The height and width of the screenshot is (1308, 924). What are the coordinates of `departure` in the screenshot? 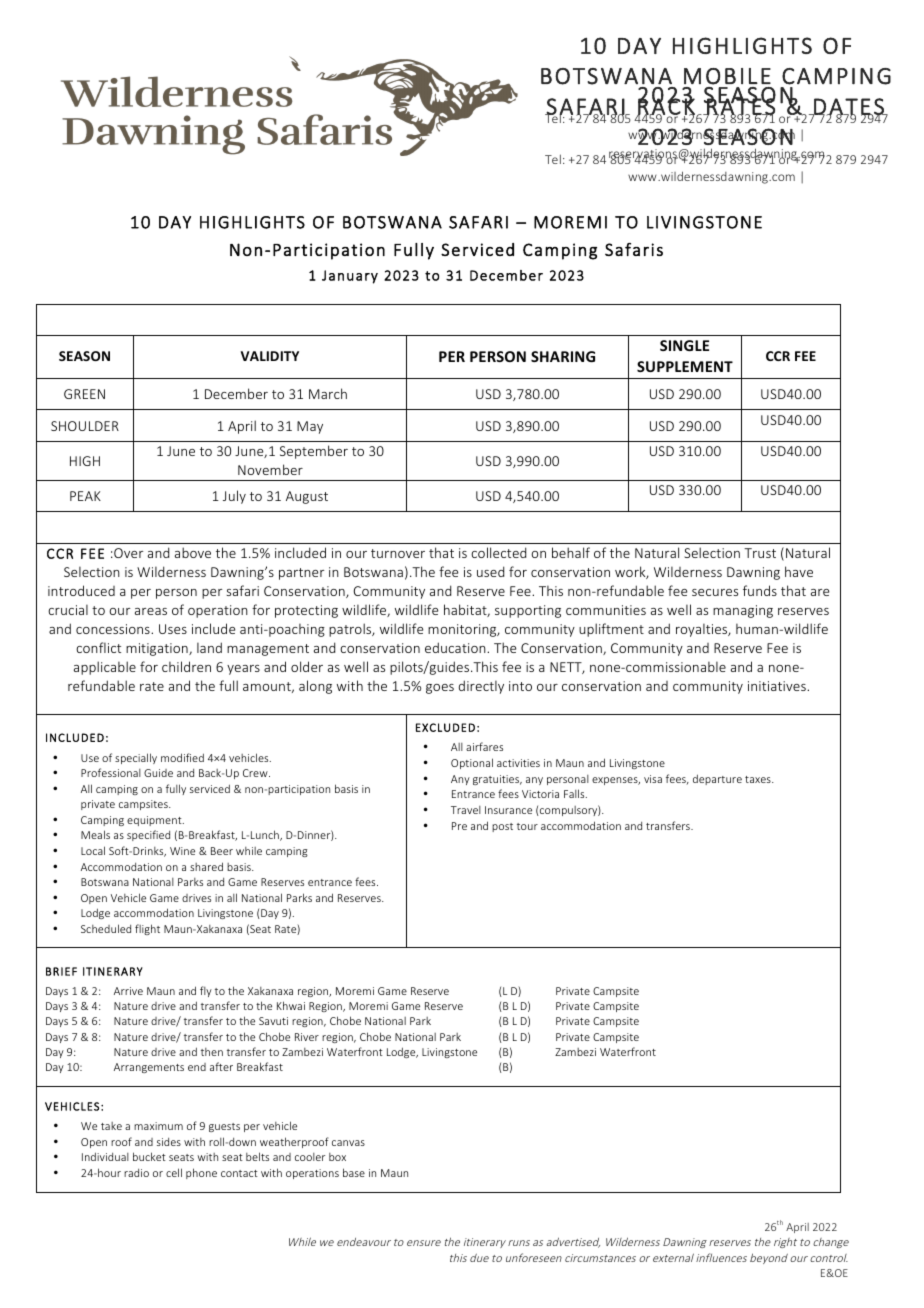 It's located at (717, 779).
